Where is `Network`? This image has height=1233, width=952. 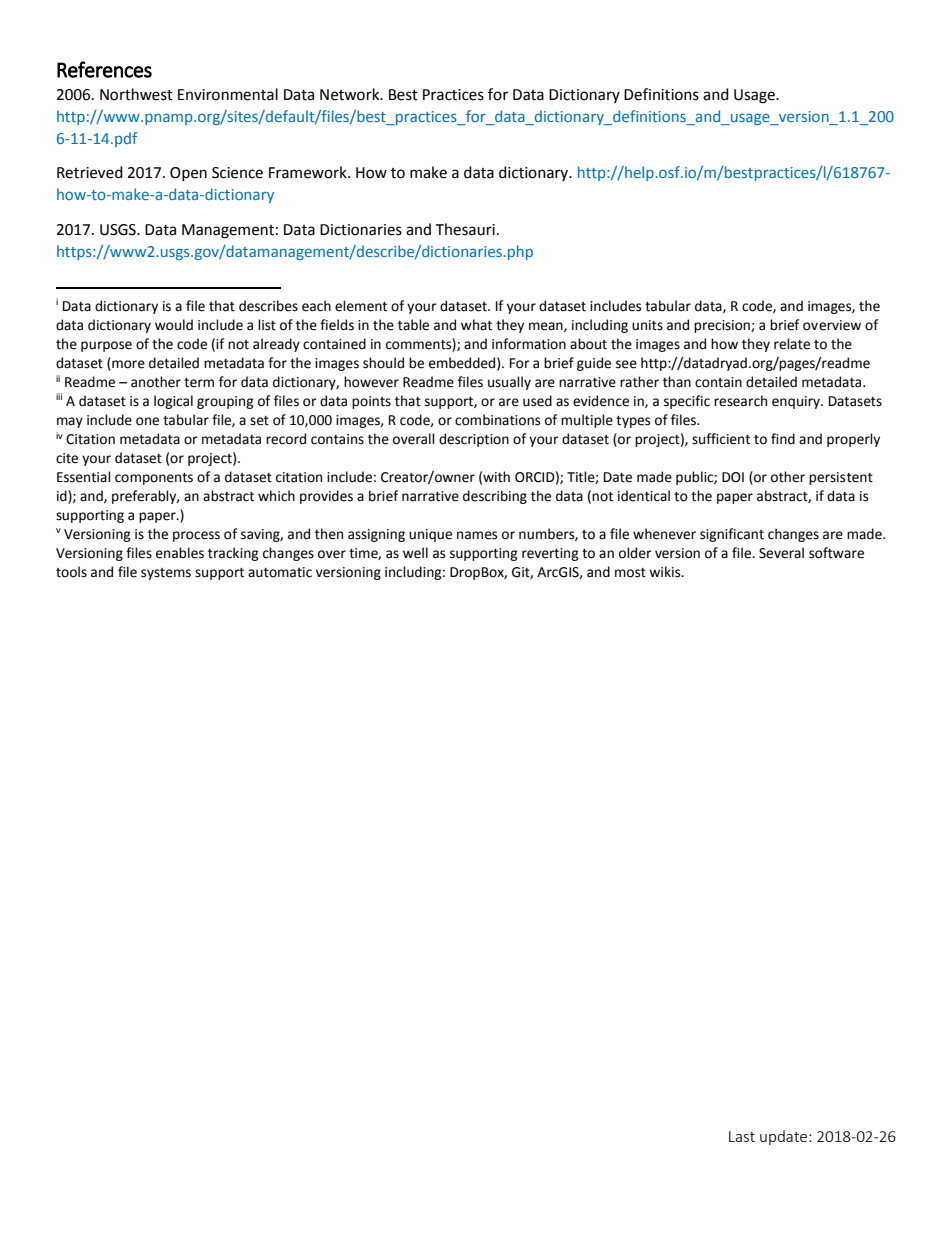
Network is located at coordinates (351, 94).
